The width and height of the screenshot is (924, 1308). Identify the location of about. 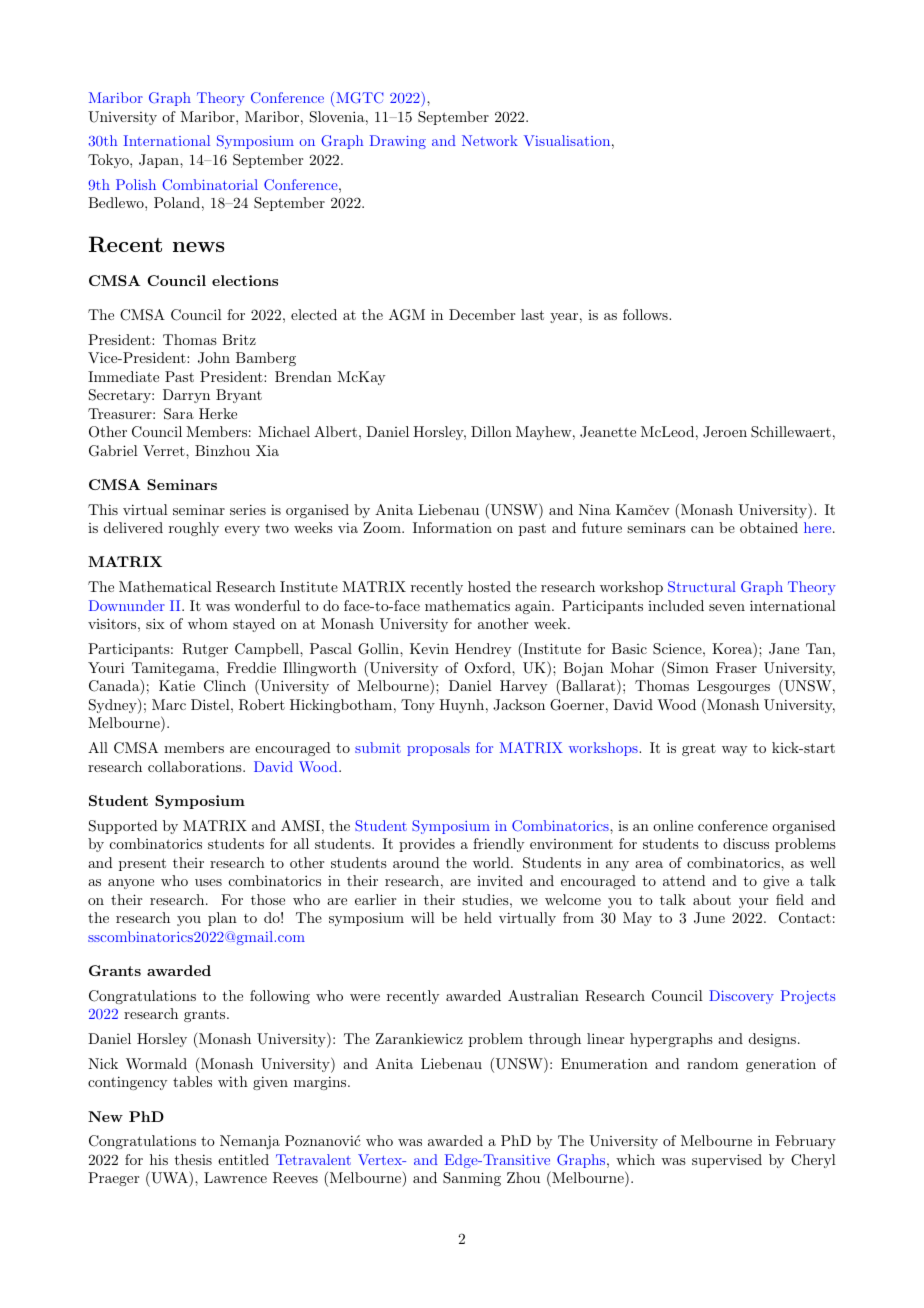
(712, 899).
